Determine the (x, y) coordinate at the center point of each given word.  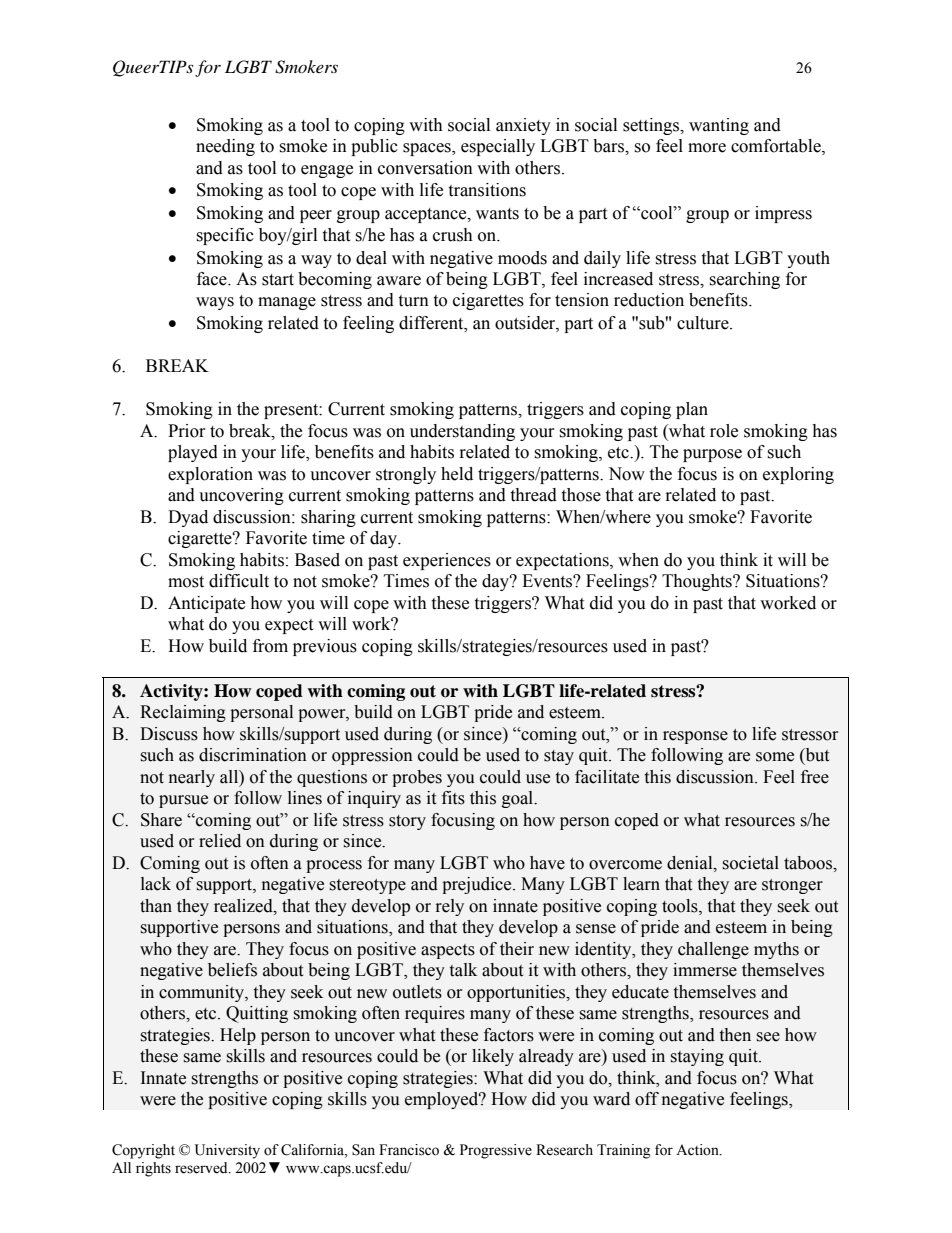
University (227, 1151)
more (707, 148)
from (270, 646)
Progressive (496, 1151)
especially (498, 147)
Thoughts (698, 582)
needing (225, 147)
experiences (447, 561)
